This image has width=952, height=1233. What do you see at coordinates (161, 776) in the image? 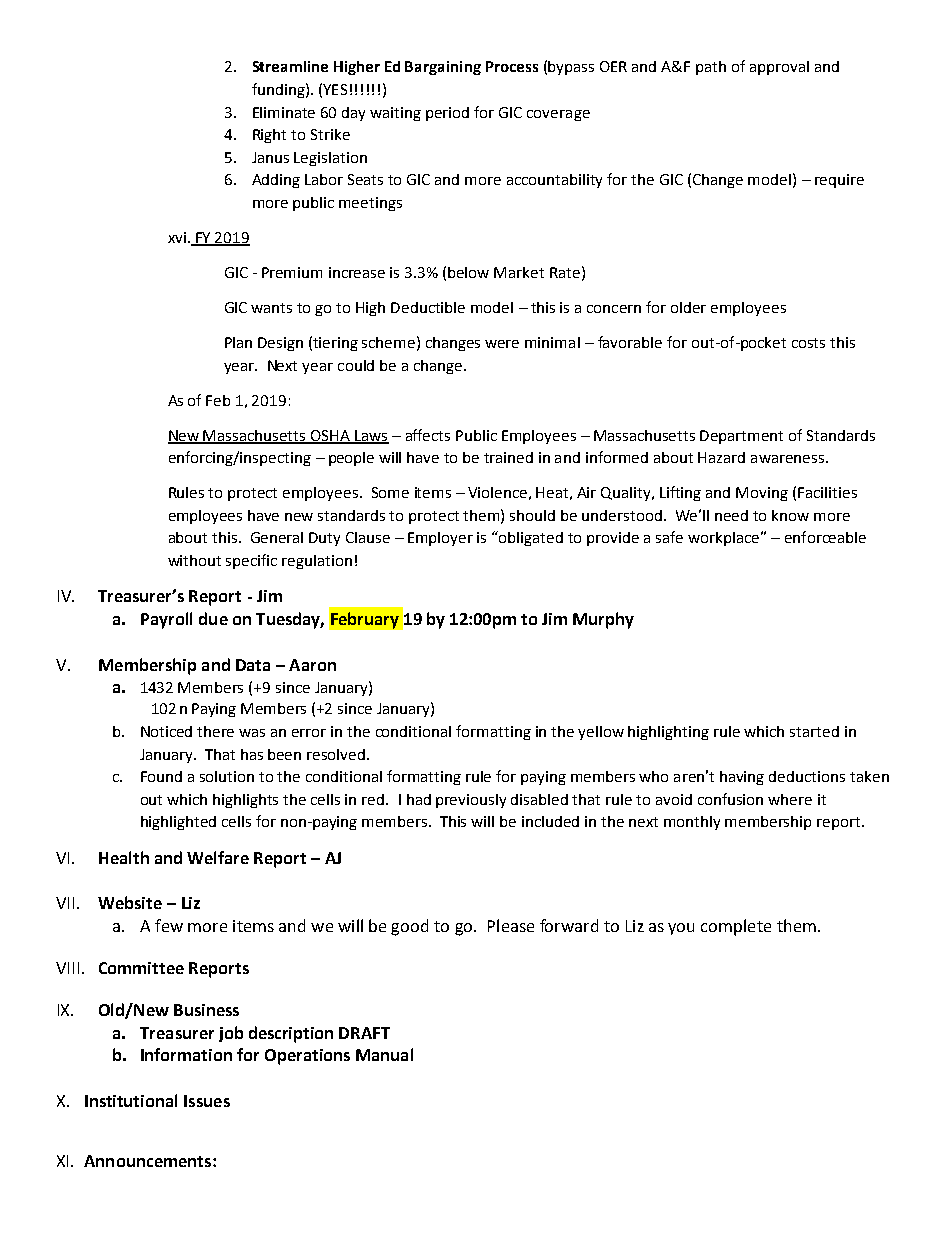
I see `Found` at bounding box center [161, 776].
